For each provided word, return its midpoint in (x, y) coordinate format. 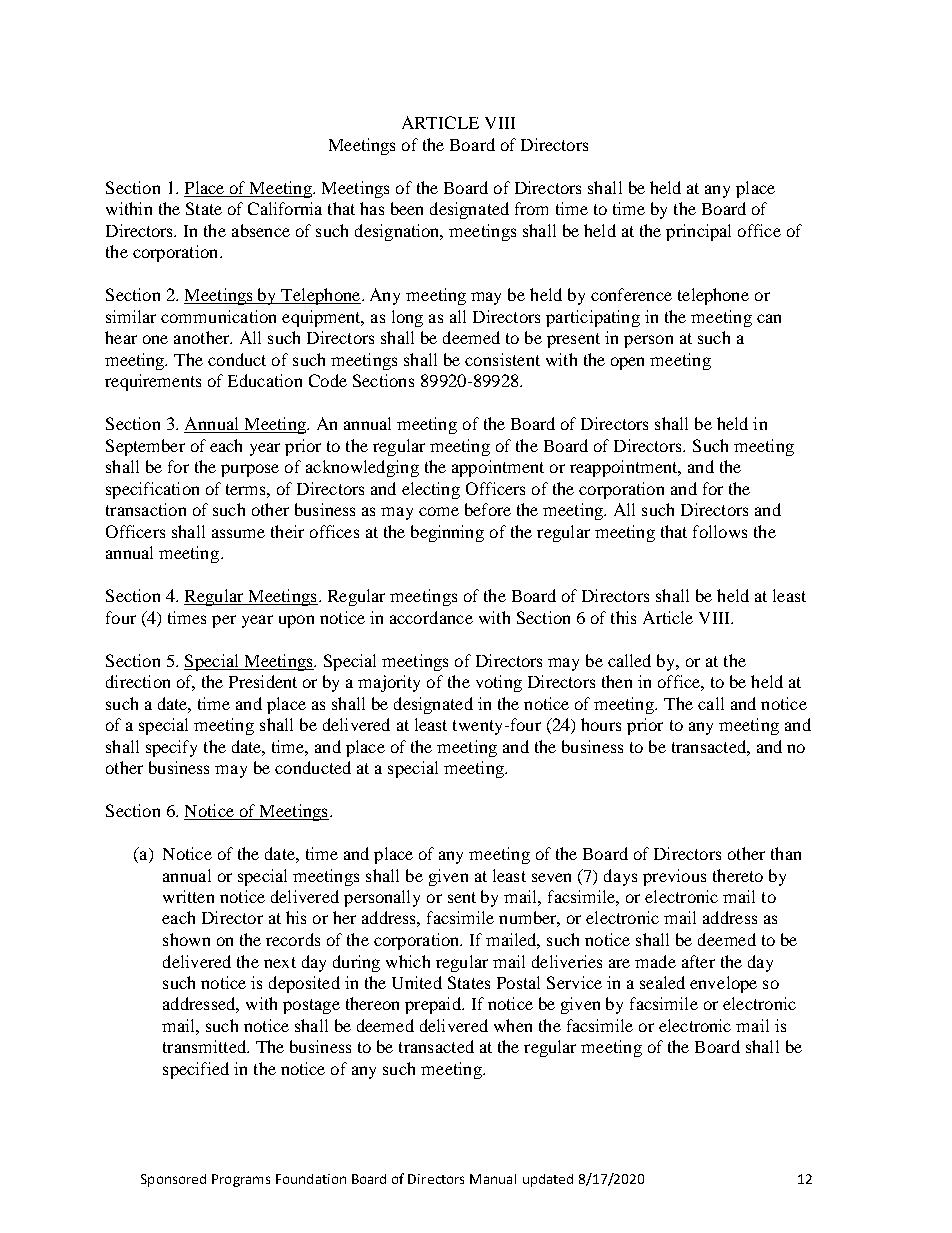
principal (698, 232)
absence (261, 230)
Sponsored (173, 1180)
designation (398, 232)
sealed (662, 982)
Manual (493, 1179)
